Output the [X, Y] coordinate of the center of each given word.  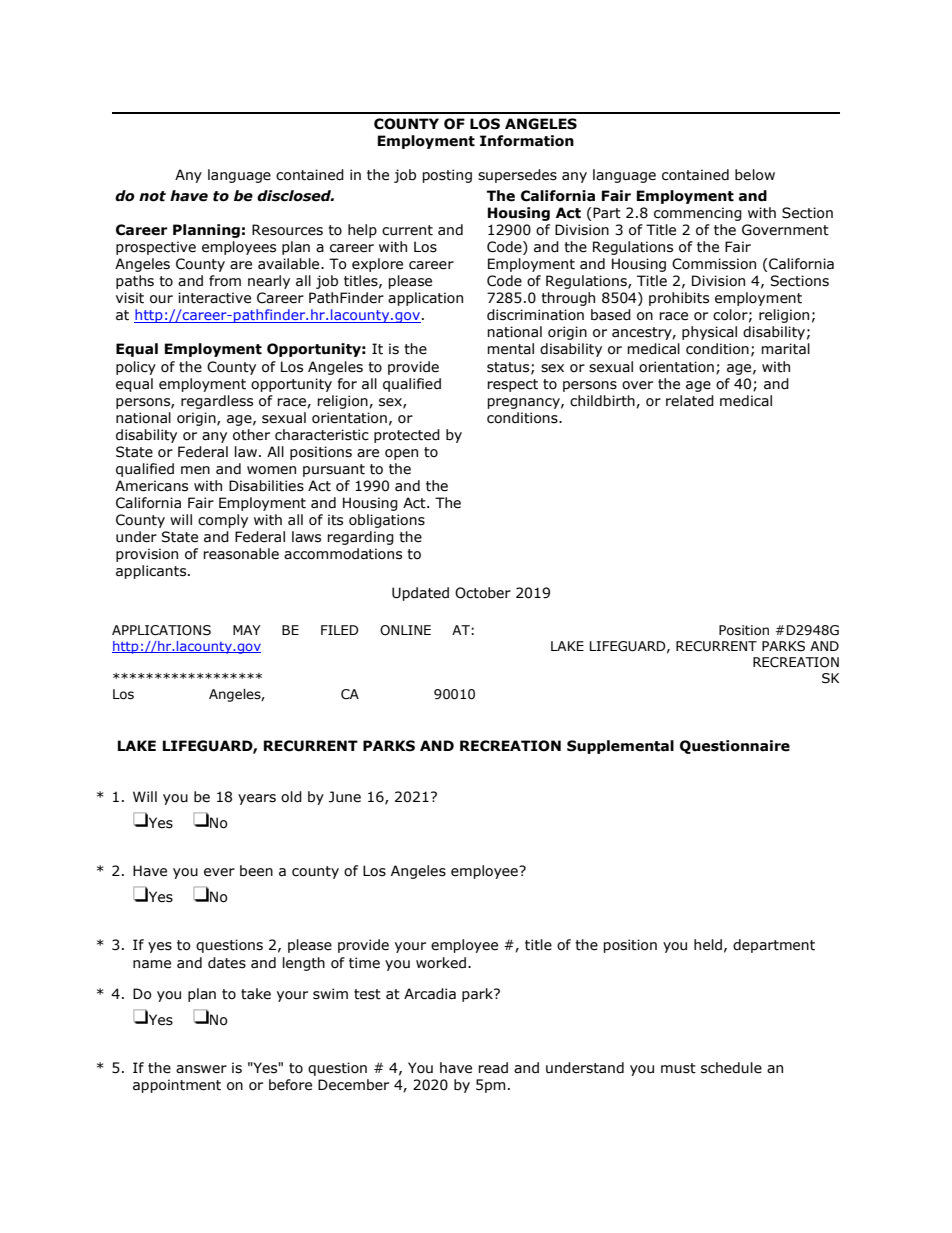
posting [447, 176]
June [345, 797]
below [755, 175]
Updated [420, 594]
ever [219, 872]
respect [512, 385]
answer [201, 1069]
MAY [247, 630]
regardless [217, 402]
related [690, 401]
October [483, 593]
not [152, 196]
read [493, 1068]
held [708, 945]
